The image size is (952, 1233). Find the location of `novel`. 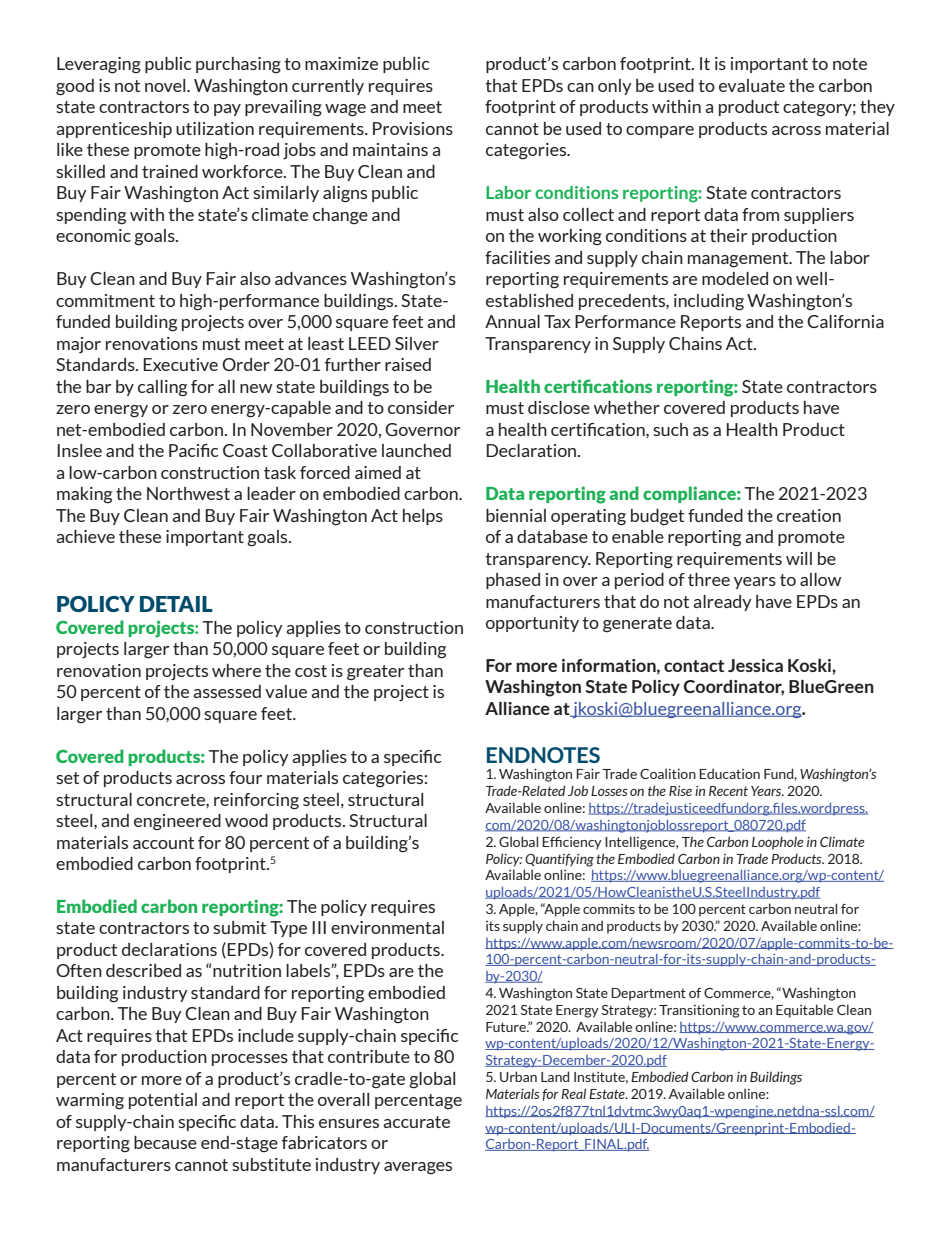

novel is located at coordinates (166, 85).
